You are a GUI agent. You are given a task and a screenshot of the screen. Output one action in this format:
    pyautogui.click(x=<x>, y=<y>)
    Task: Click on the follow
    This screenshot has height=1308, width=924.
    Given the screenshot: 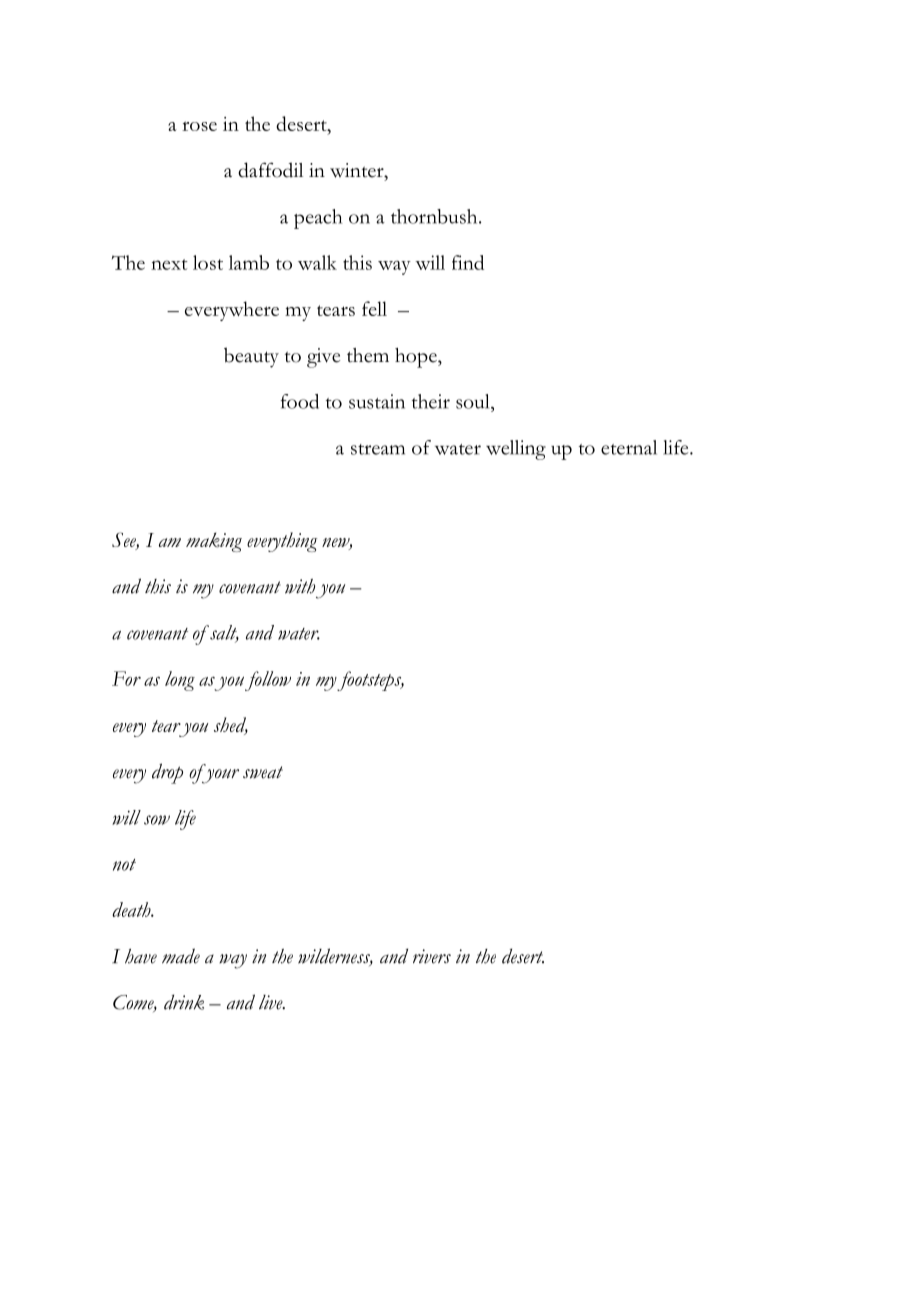 What is the action you would take?
    pyautogui.click(x=268, y=681)
